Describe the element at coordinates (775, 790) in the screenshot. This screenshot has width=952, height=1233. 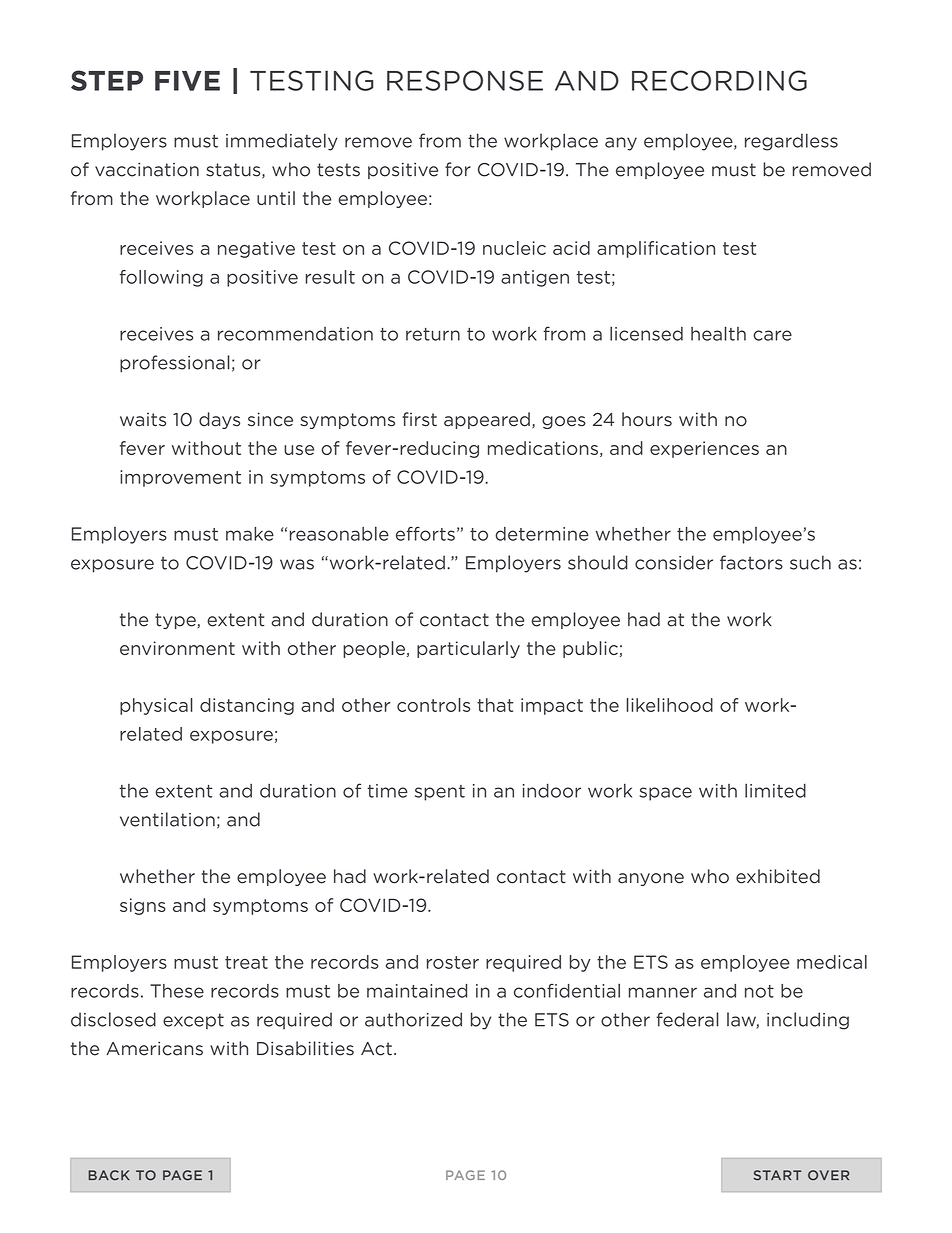
I see `limited` at that location.
